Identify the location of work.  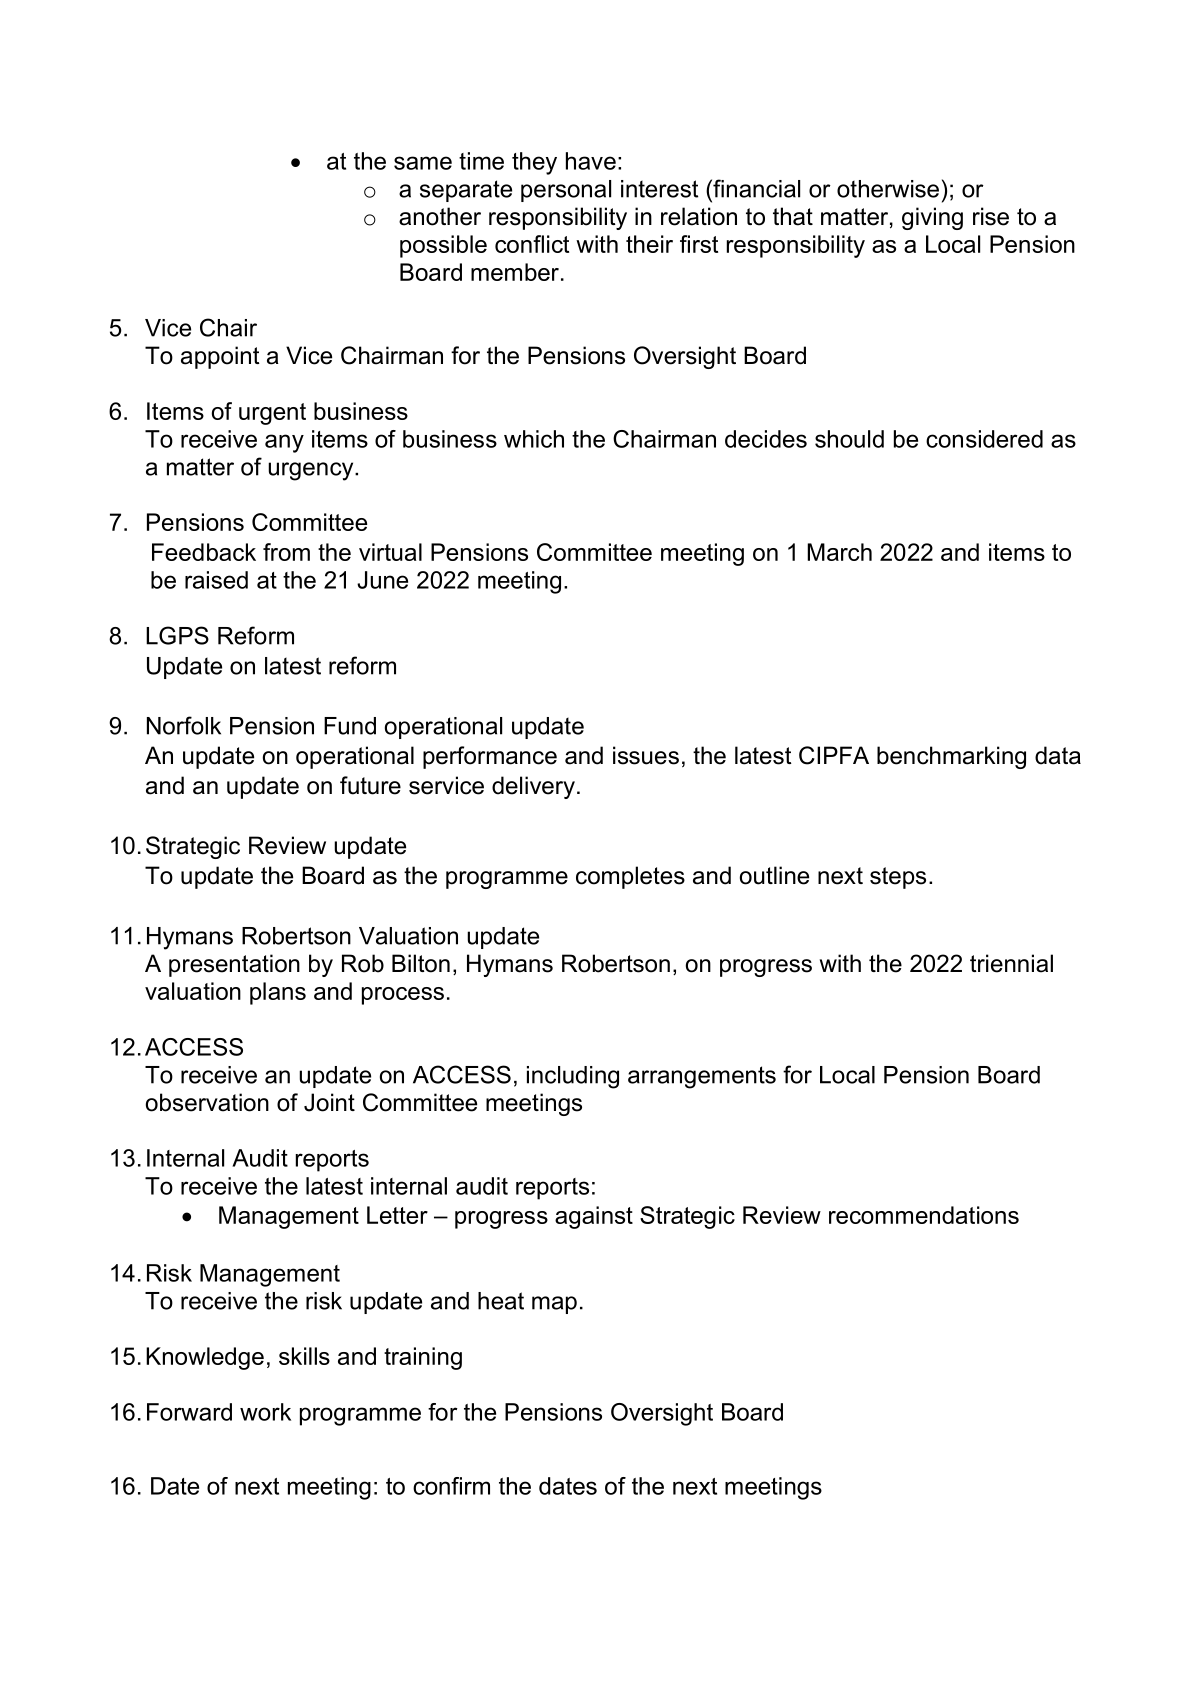
(265, 1412).
